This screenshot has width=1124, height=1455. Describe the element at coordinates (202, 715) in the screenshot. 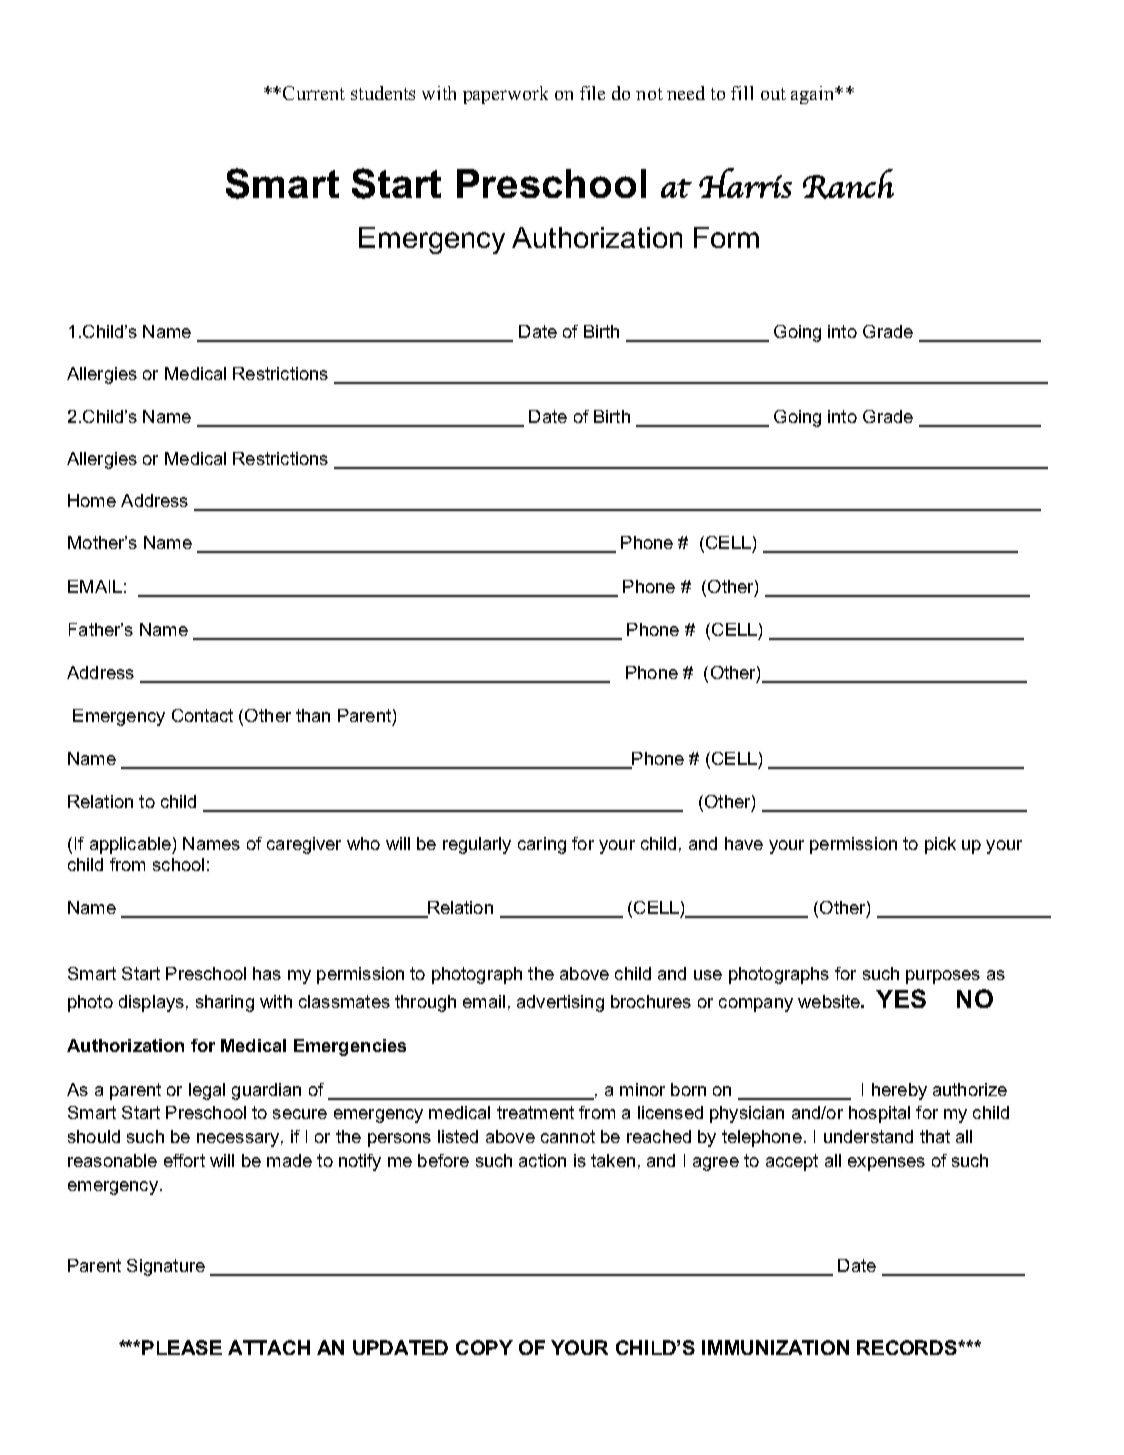

I see `Contact` at that location.
